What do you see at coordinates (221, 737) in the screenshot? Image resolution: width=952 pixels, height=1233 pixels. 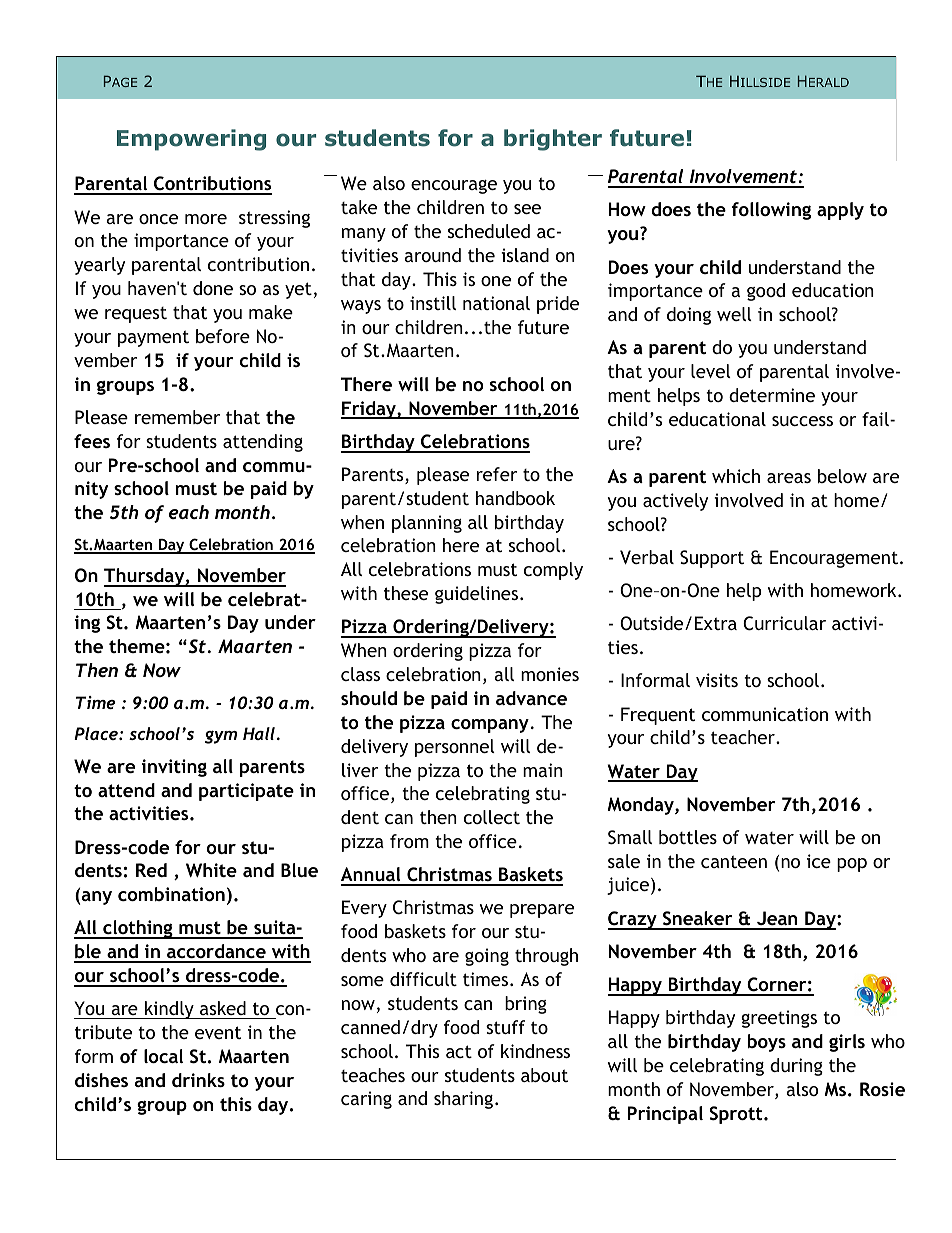 I see `gym` at bounding box center [221, 737].
